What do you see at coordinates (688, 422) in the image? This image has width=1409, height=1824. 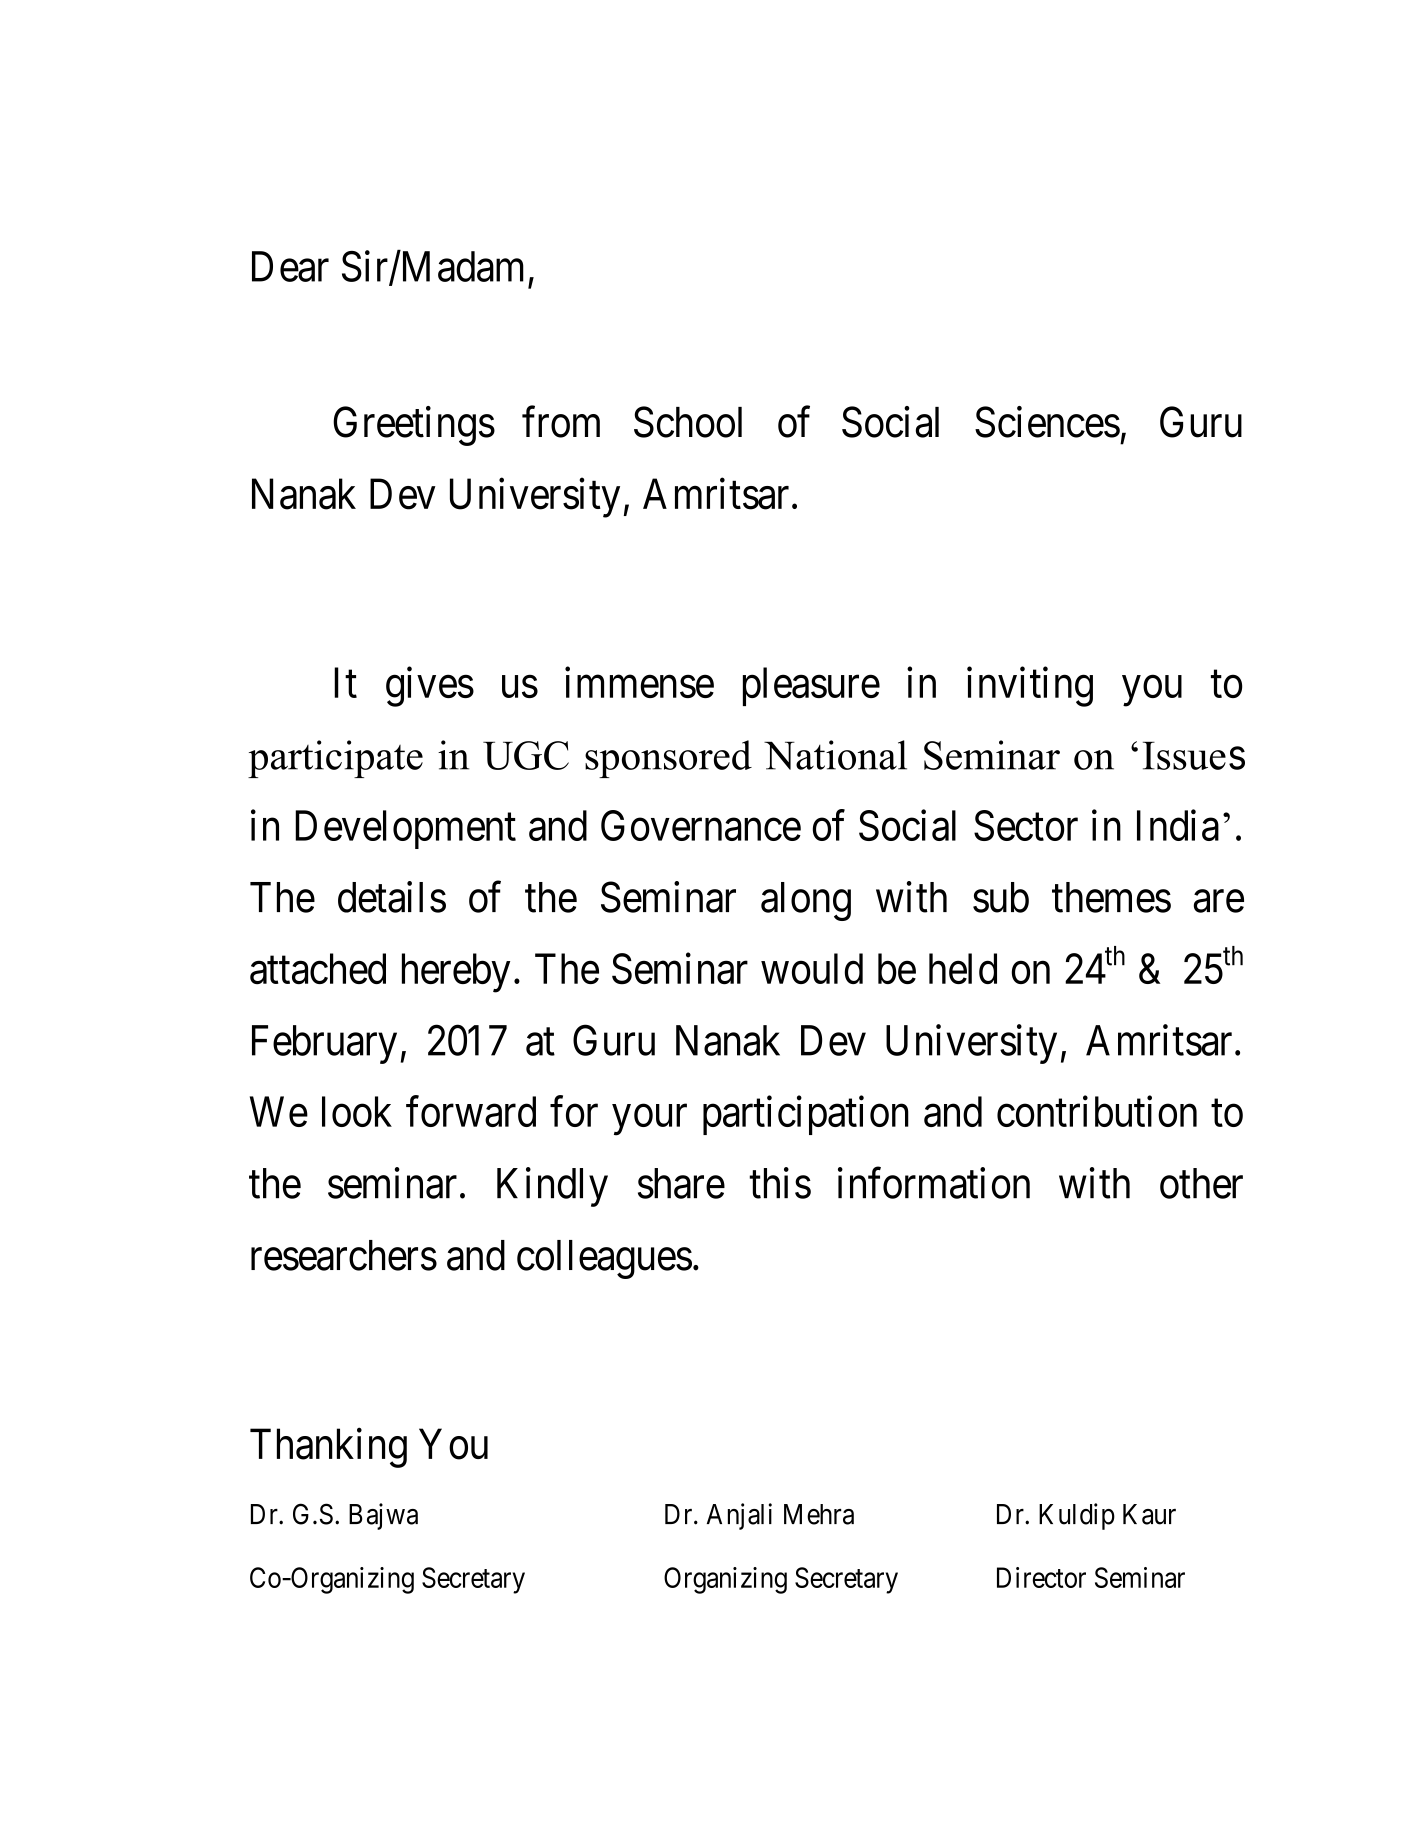 I see `School` at bounding box center [688, 422].
